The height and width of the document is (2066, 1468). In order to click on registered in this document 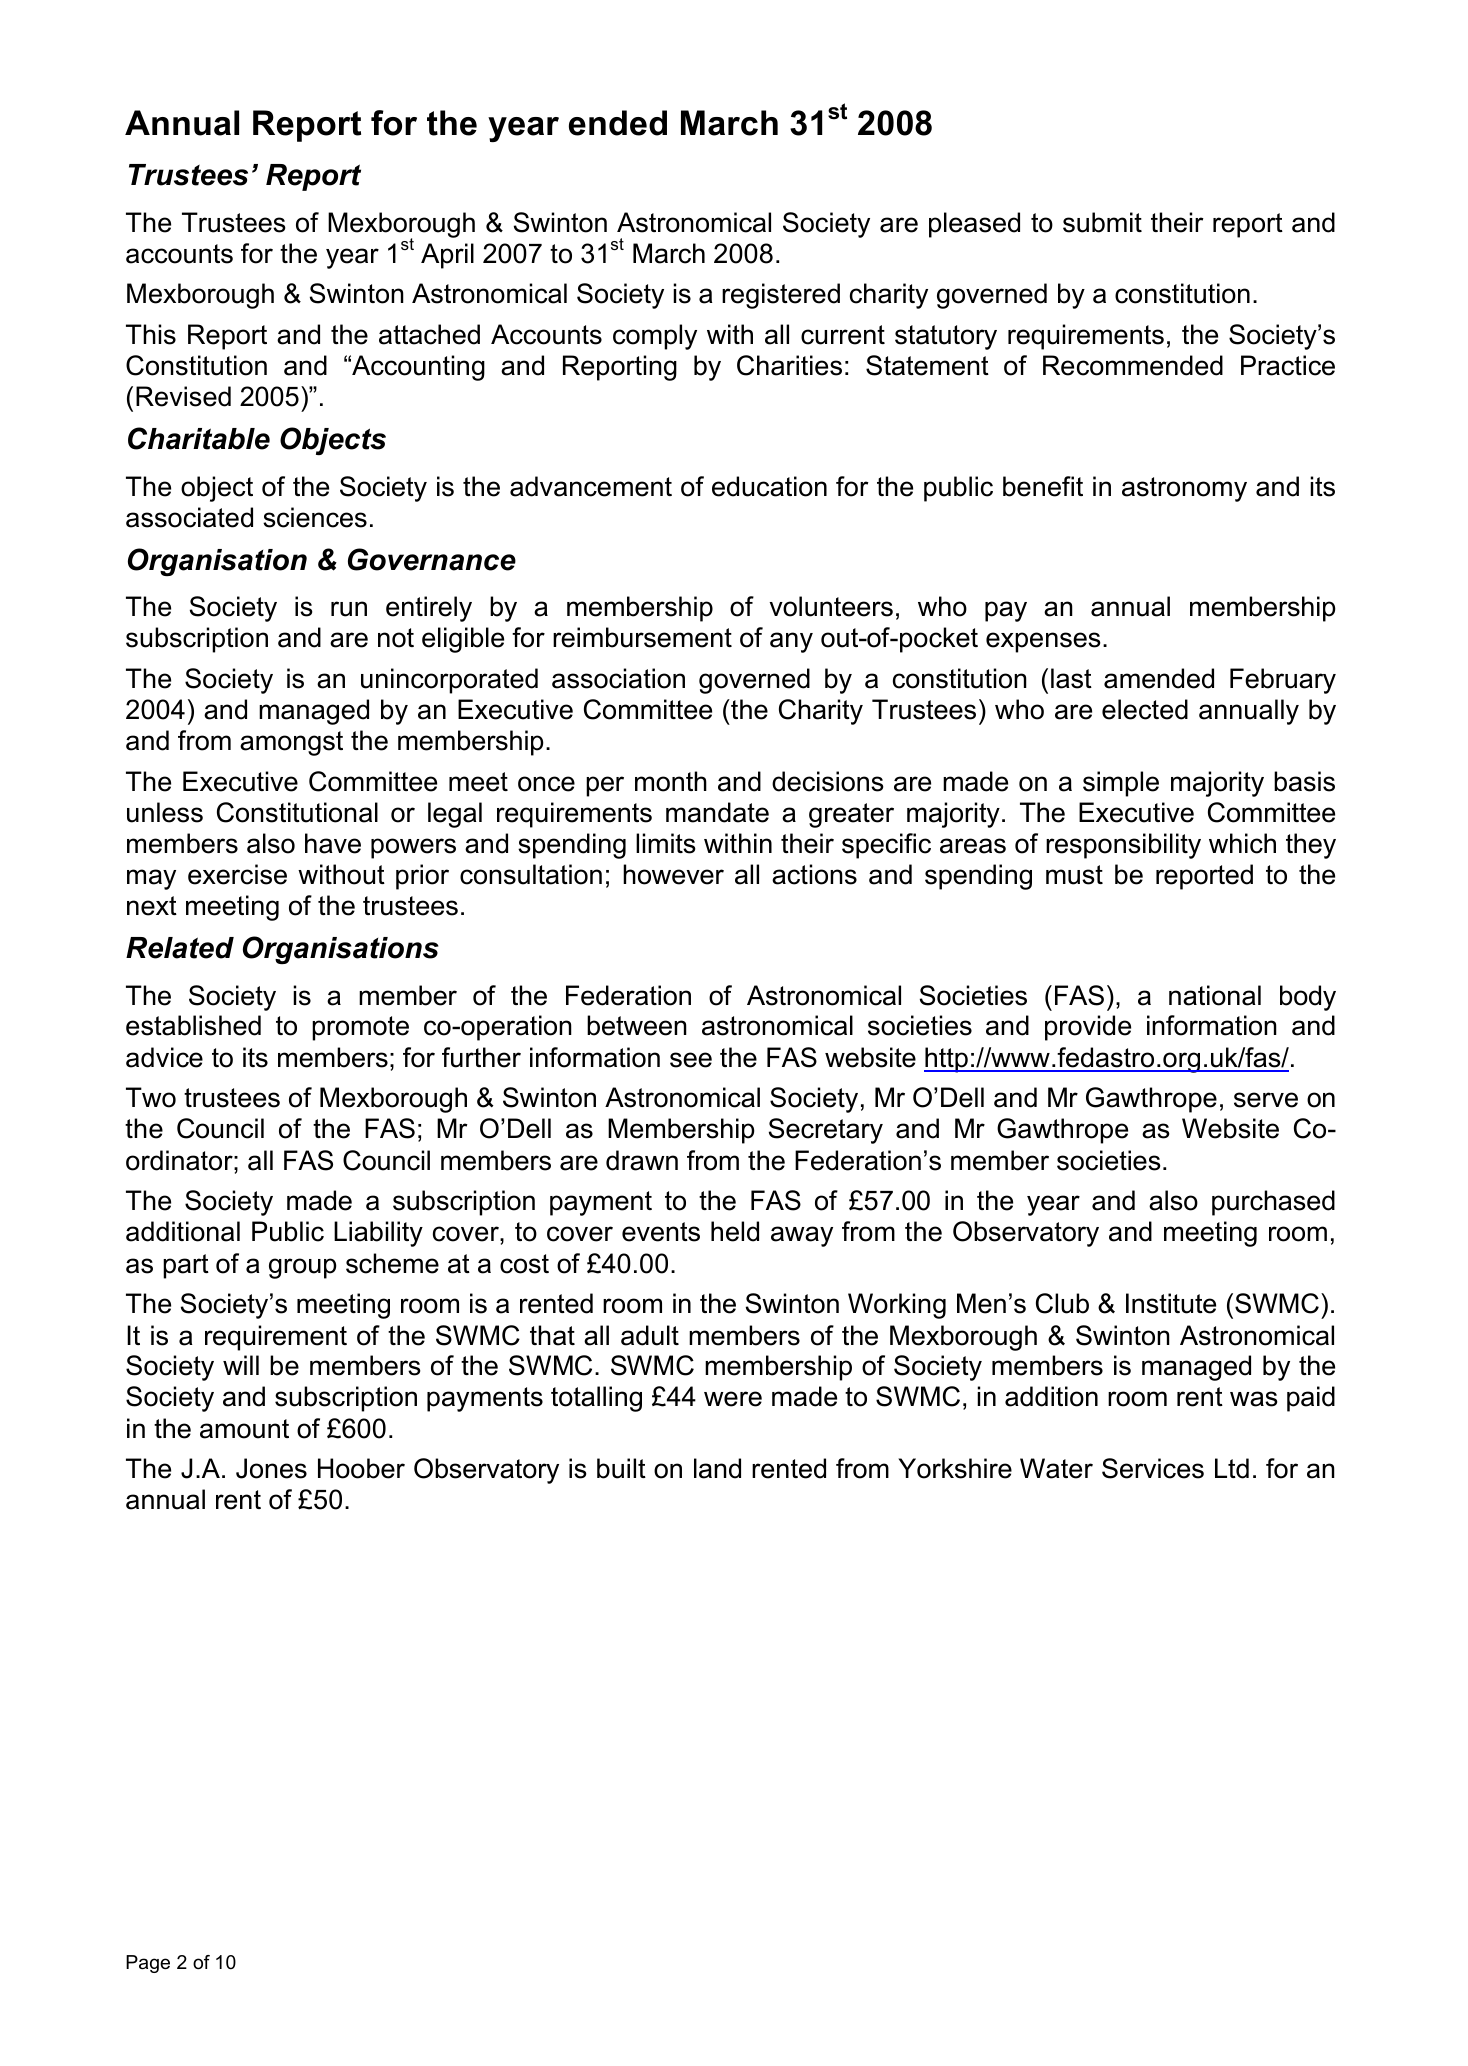, I will do `click(781, 296)`.
